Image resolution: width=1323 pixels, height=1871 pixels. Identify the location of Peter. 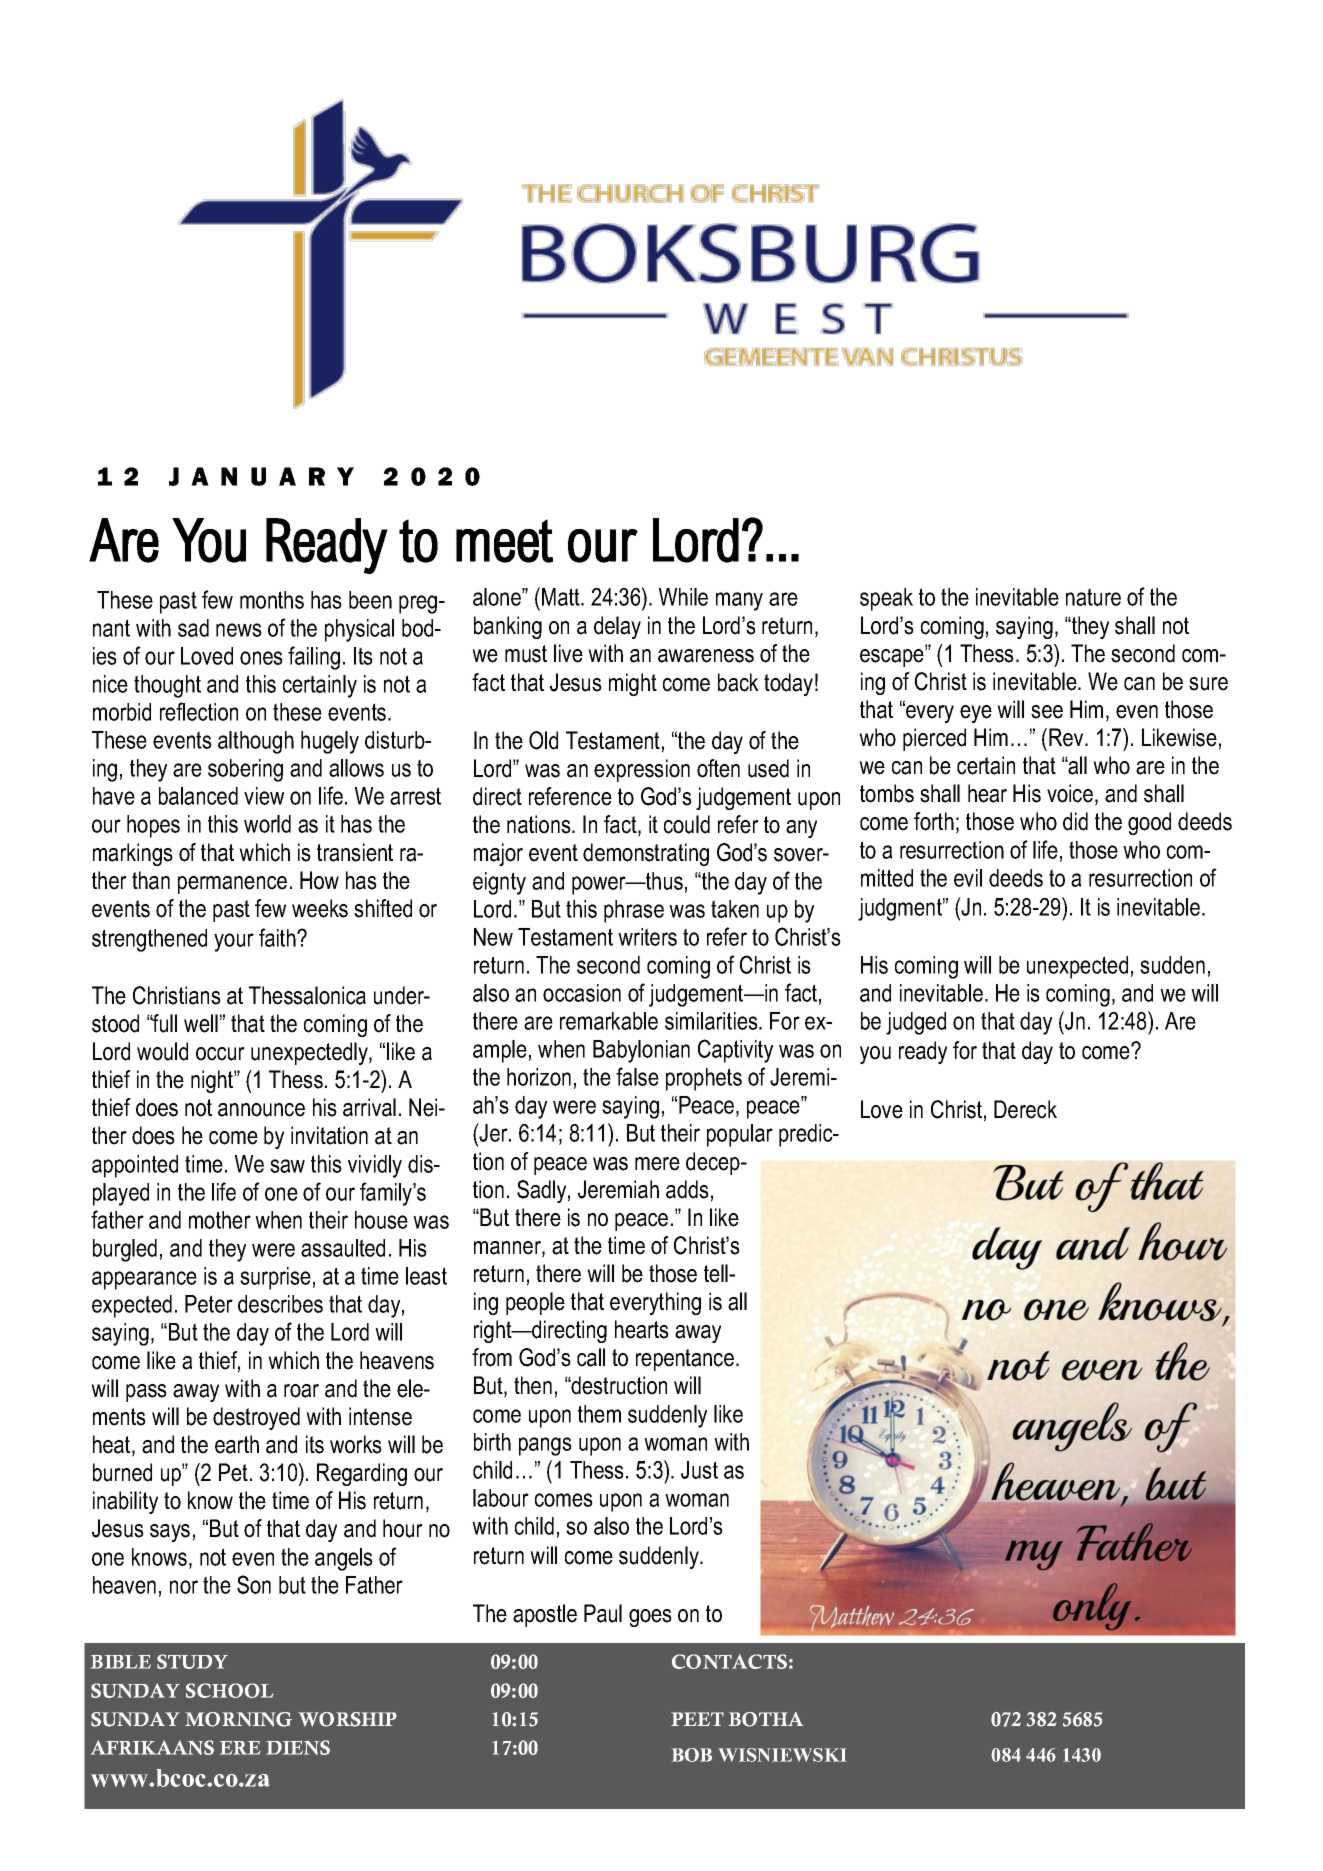
(209, 1304).
